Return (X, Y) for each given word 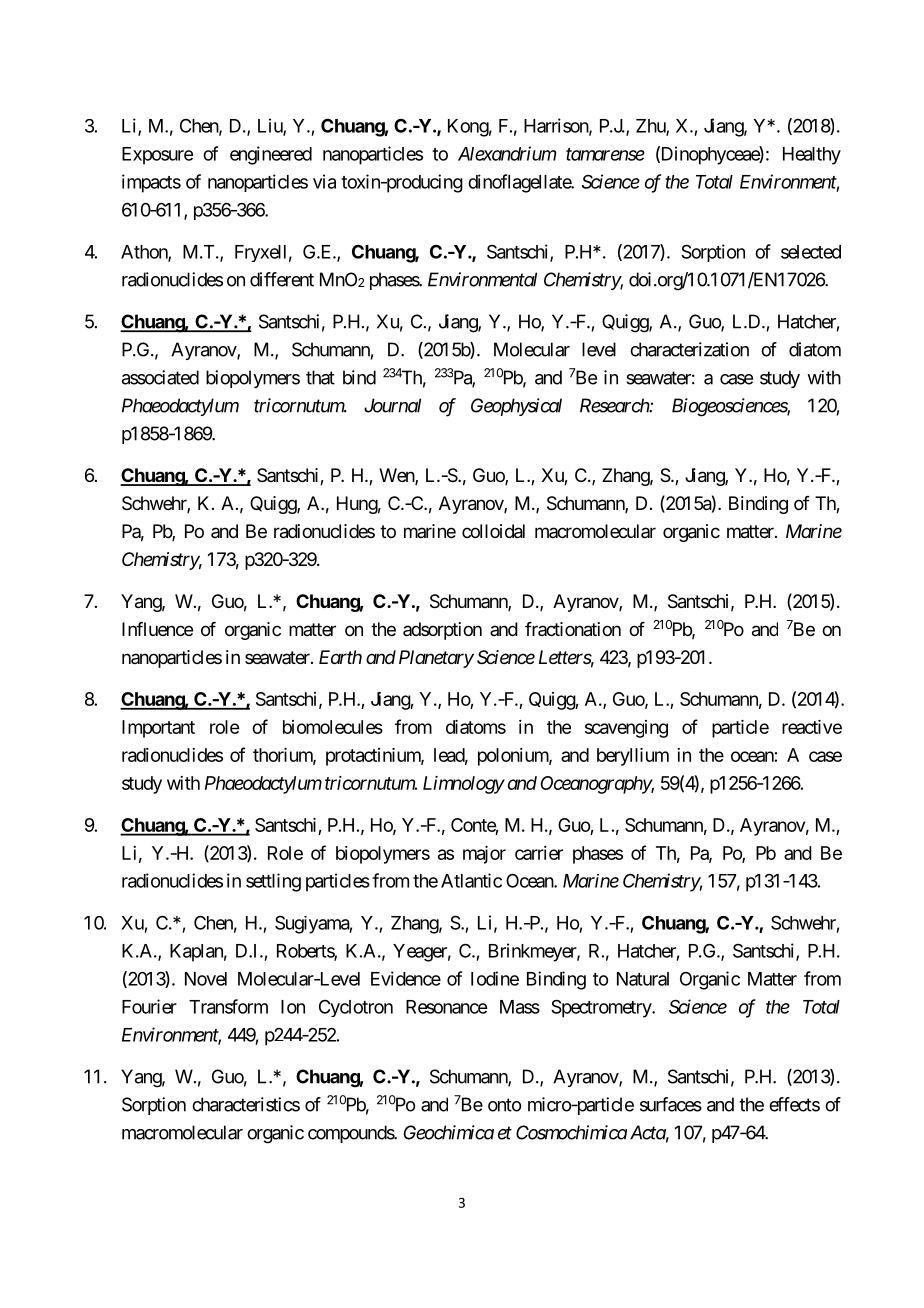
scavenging (626, 729)
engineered (271, 155)
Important (158, 729)
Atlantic (471, 880)
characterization (689, 349)
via (324, 181)
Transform (228, 1006)
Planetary (436, 659)
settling (273, 882)
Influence (157, 629)
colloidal (493, 531)
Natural (643, 979)
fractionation (573, 629)
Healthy (812, 156)
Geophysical (516, 407)
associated (160, 377)
